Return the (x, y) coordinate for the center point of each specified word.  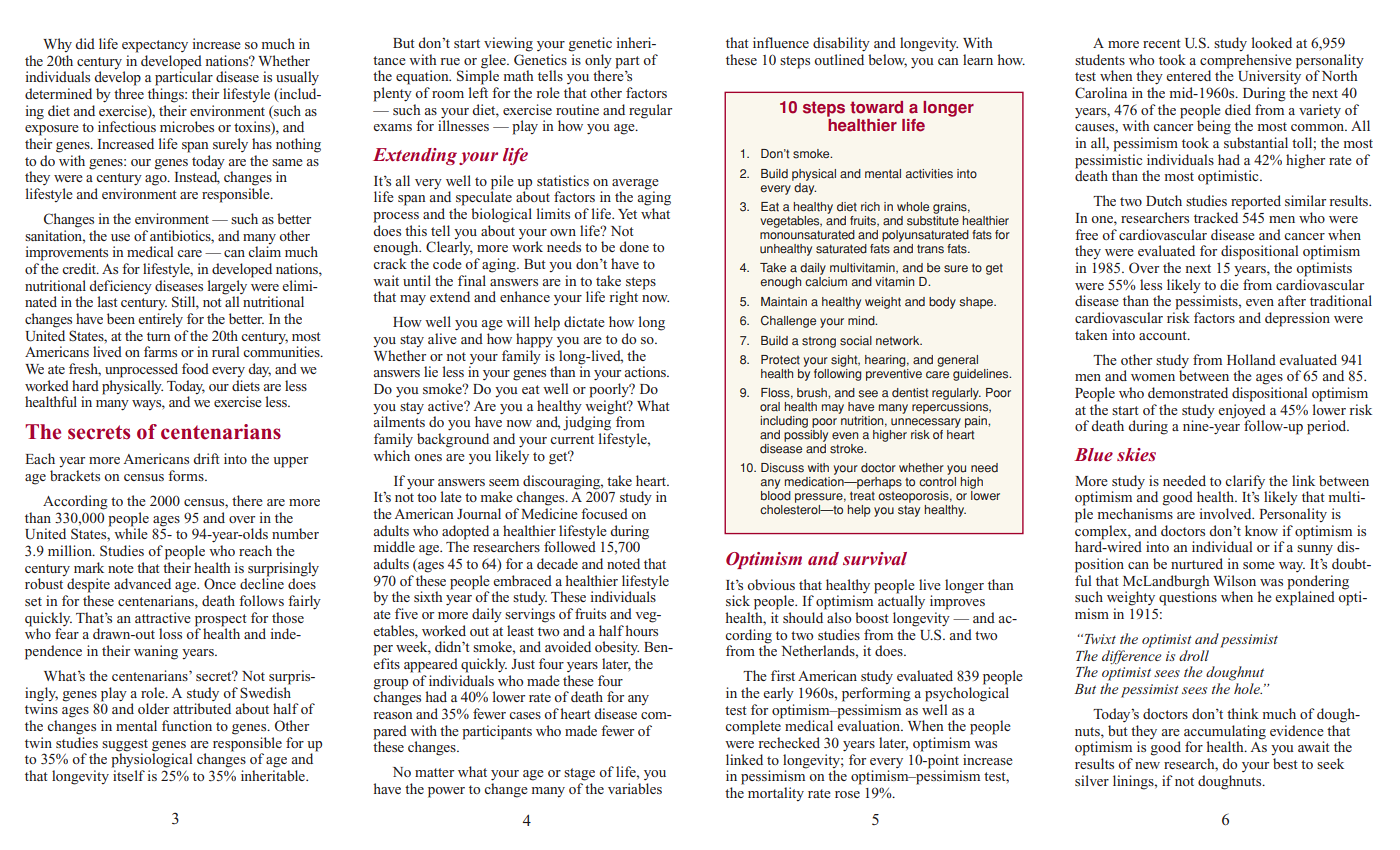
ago (157, 180)
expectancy (155, 46)
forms (187, 475)
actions (646, 371)
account (1164, 335)
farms (160, 351)
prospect (221, 620)
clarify (1245, 482)
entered (1188, 75)
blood (776, 496)
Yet (627, 214)
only (598, 62)
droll (1194, 655)
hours (641, 630)
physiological (151, 759)
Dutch (1164, 200)
